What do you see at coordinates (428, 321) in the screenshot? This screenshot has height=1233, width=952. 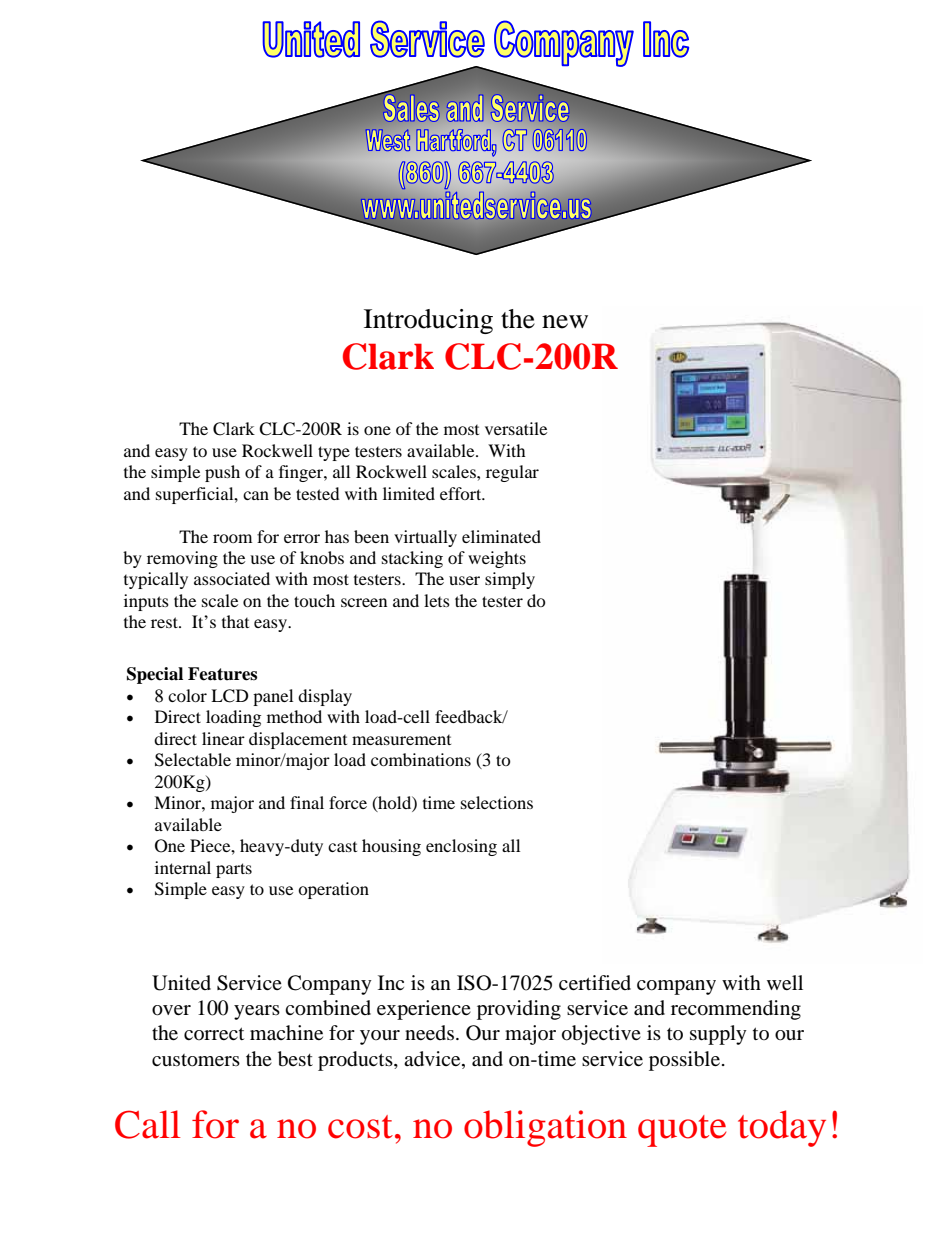 I see `Introducing` at bounding box center [428, 321].
